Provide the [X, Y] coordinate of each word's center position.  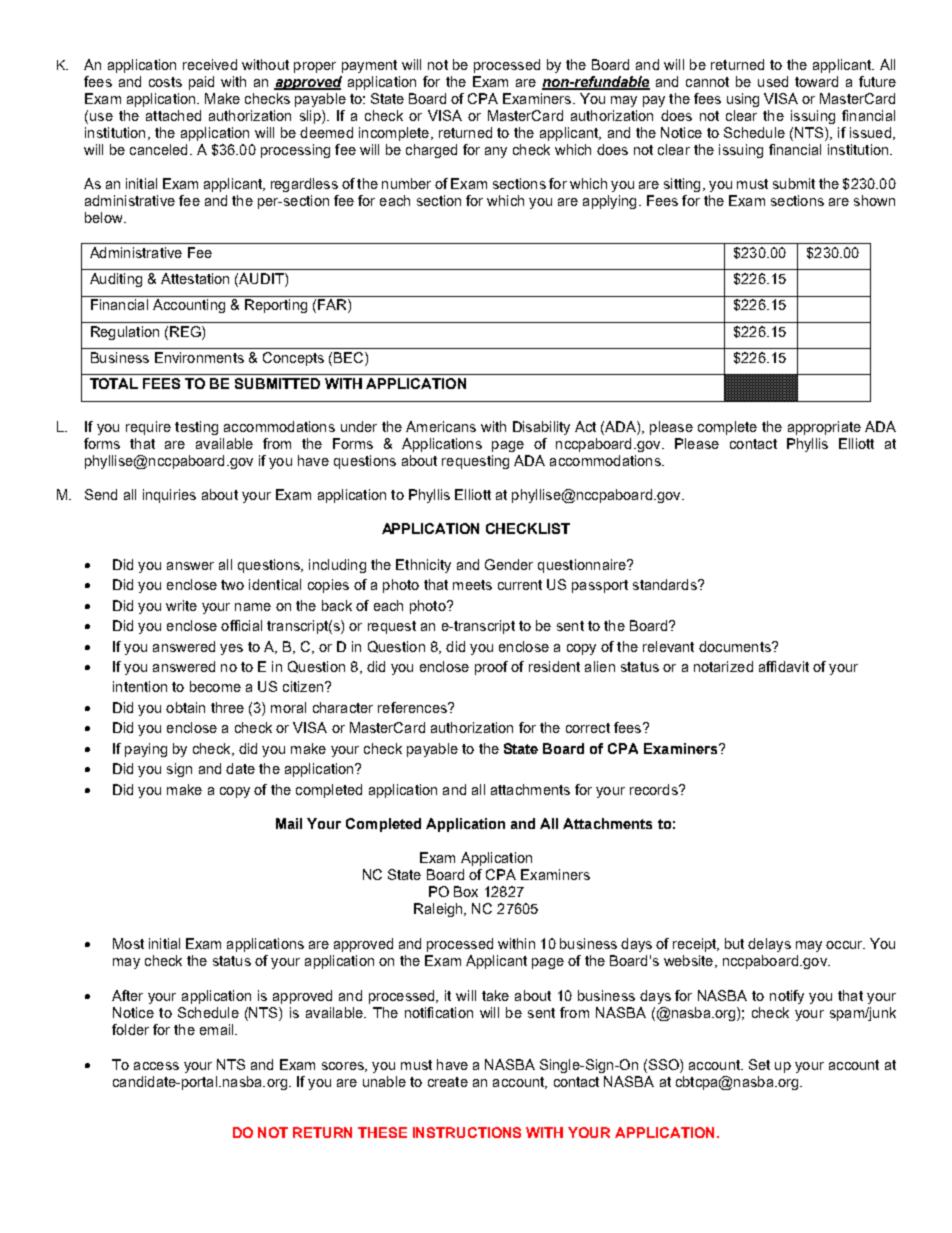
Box [466, 891]
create [448, 1082]
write [181, 605]
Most [128, 943]
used [773, 81]
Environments [199, 357]
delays [769, 945]
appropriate [824, 428]
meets [472, 585]
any [496, 152]
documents [736, 646]
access [156, 1066]
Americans [441, 426]
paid [201, 83]
